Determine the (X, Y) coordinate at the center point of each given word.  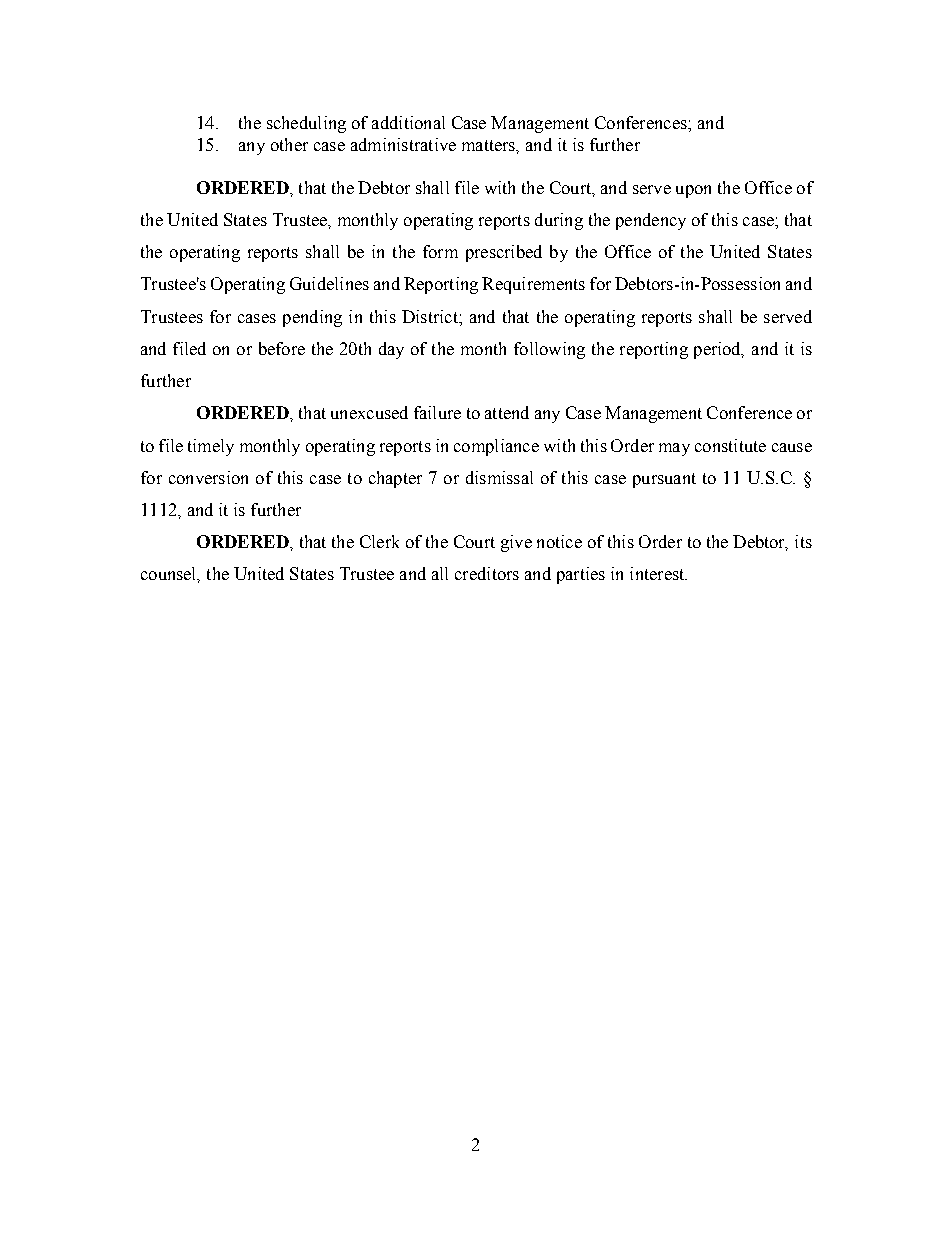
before (282, 348)
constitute (730, 445)
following (549, 350)
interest (658, 573)
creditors (487, 573)
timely (211, 447)
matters (490, 146)
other (289, 144)
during (559, 221)
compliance (496, 447)
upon (693, 191)
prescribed (504, 253)
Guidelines (329, 283)
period (719, 350)
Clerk (379, 541)
